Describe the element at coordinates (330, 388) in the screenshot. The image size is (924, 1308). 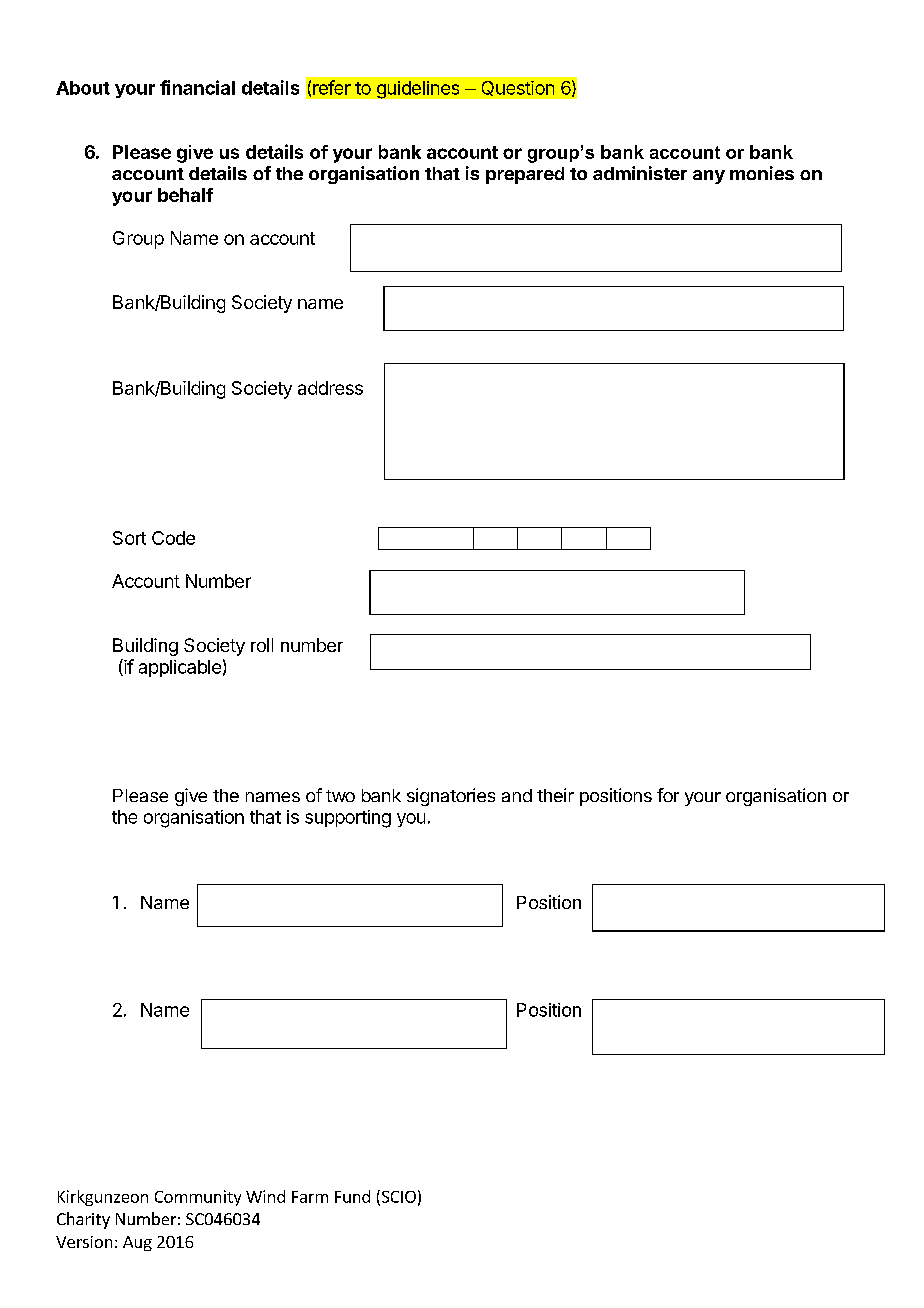
I see `address` at that location.
